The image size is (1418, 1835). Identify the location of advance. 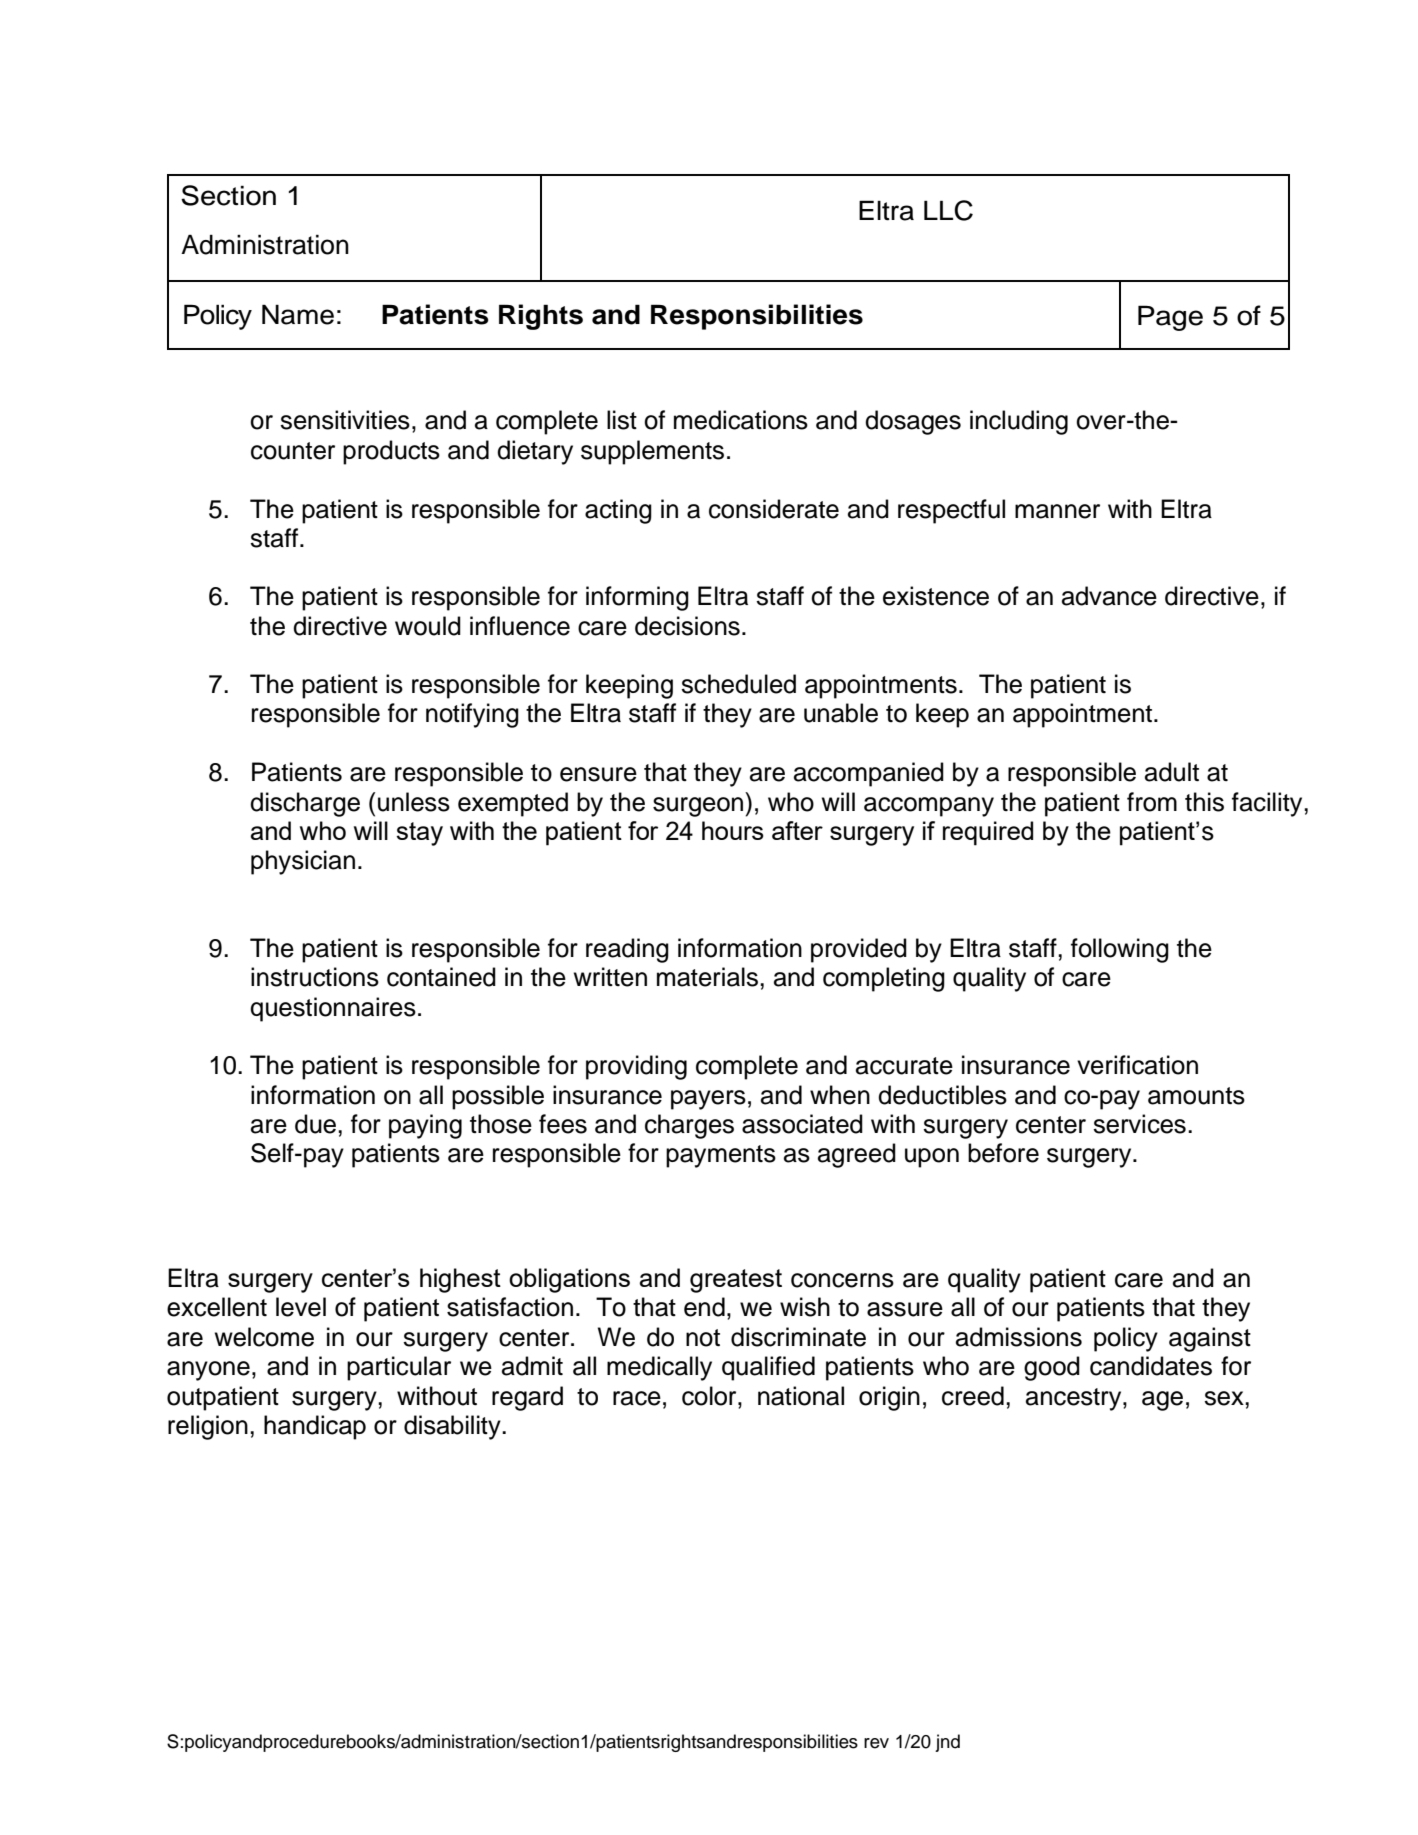
(1109, 596).
